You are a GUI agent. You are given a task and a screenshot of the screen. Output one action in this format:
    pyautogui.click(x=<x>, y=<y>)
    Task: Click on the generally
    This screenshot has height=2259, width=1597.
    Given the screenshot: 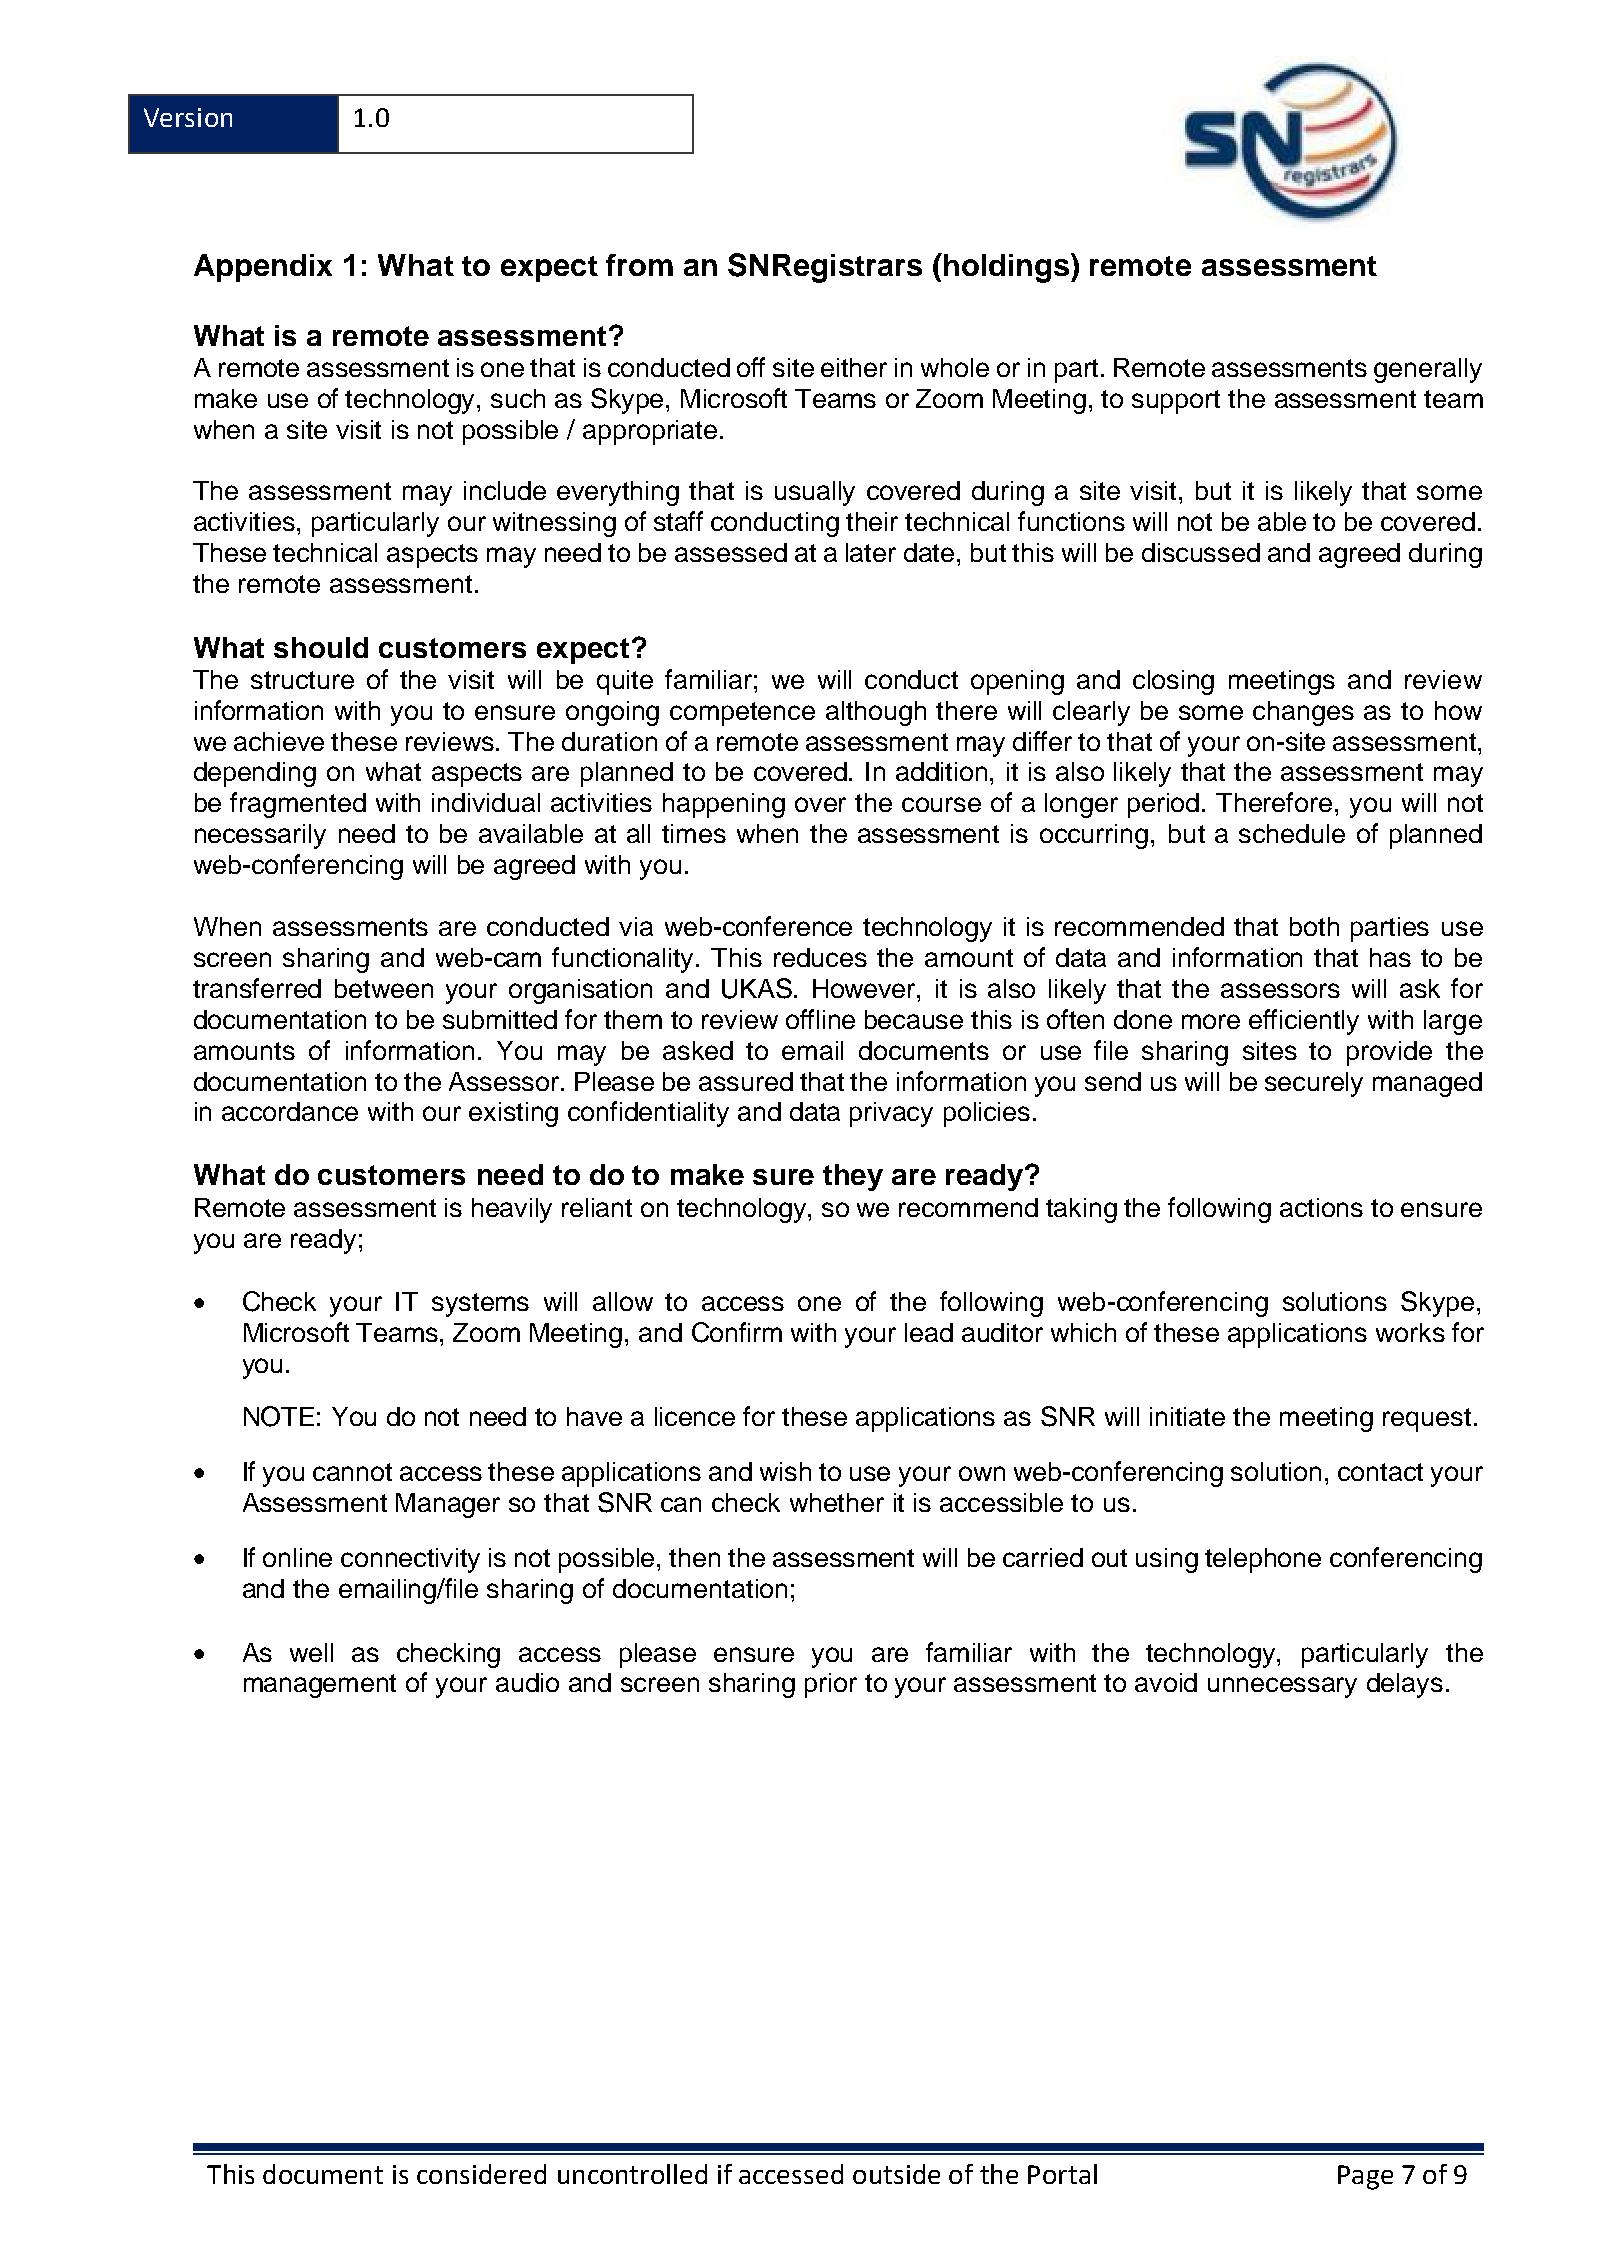 What is the action you would take?
    pyautogui.click(x=1428, y=370)
